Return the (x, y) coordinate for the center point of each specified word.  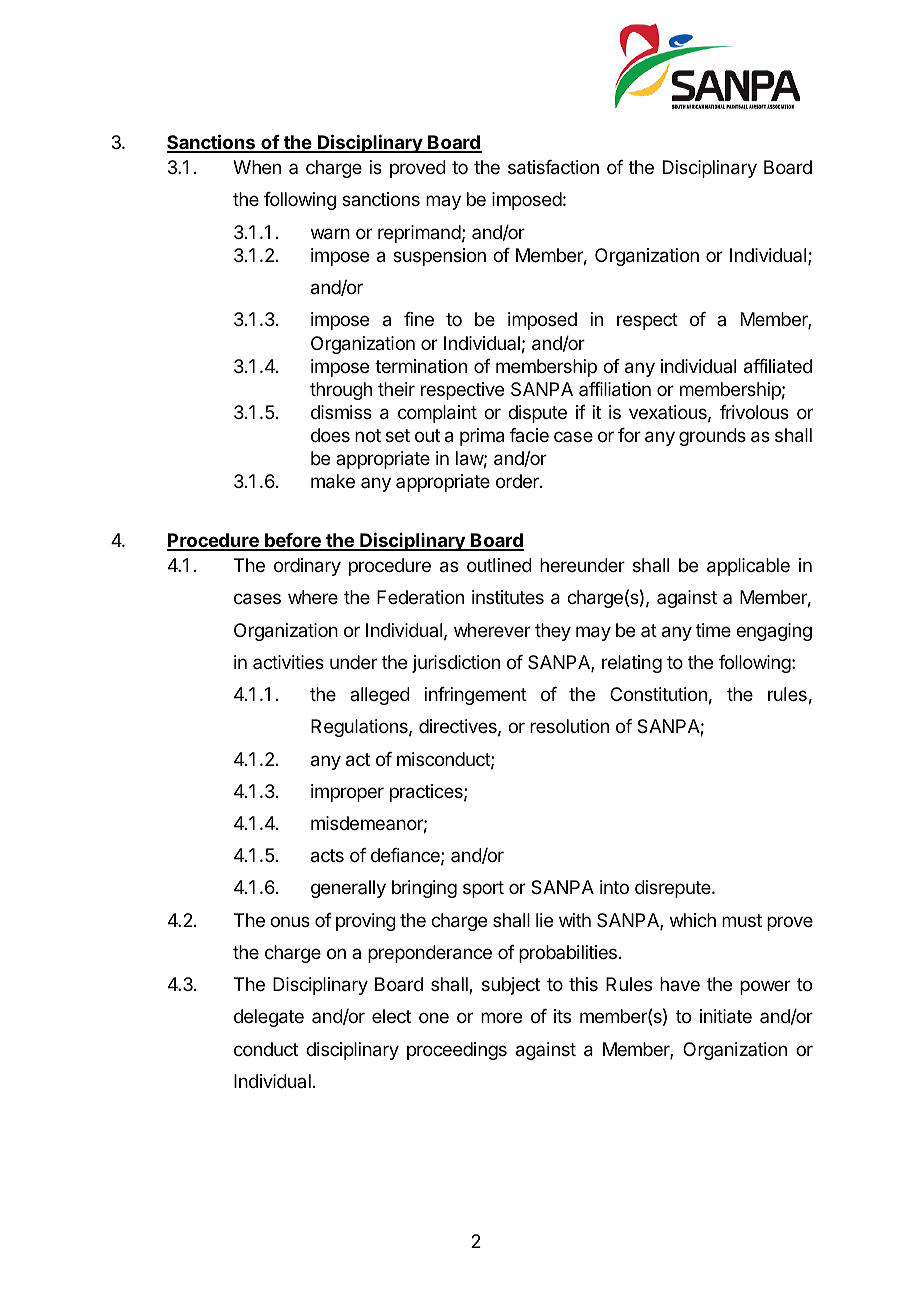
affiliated (778, 366)
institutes (508, 597)
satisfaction (553, 167)
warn (330, 234)
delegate (269, 1018)
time (713, 630)
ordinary (307, 567)
